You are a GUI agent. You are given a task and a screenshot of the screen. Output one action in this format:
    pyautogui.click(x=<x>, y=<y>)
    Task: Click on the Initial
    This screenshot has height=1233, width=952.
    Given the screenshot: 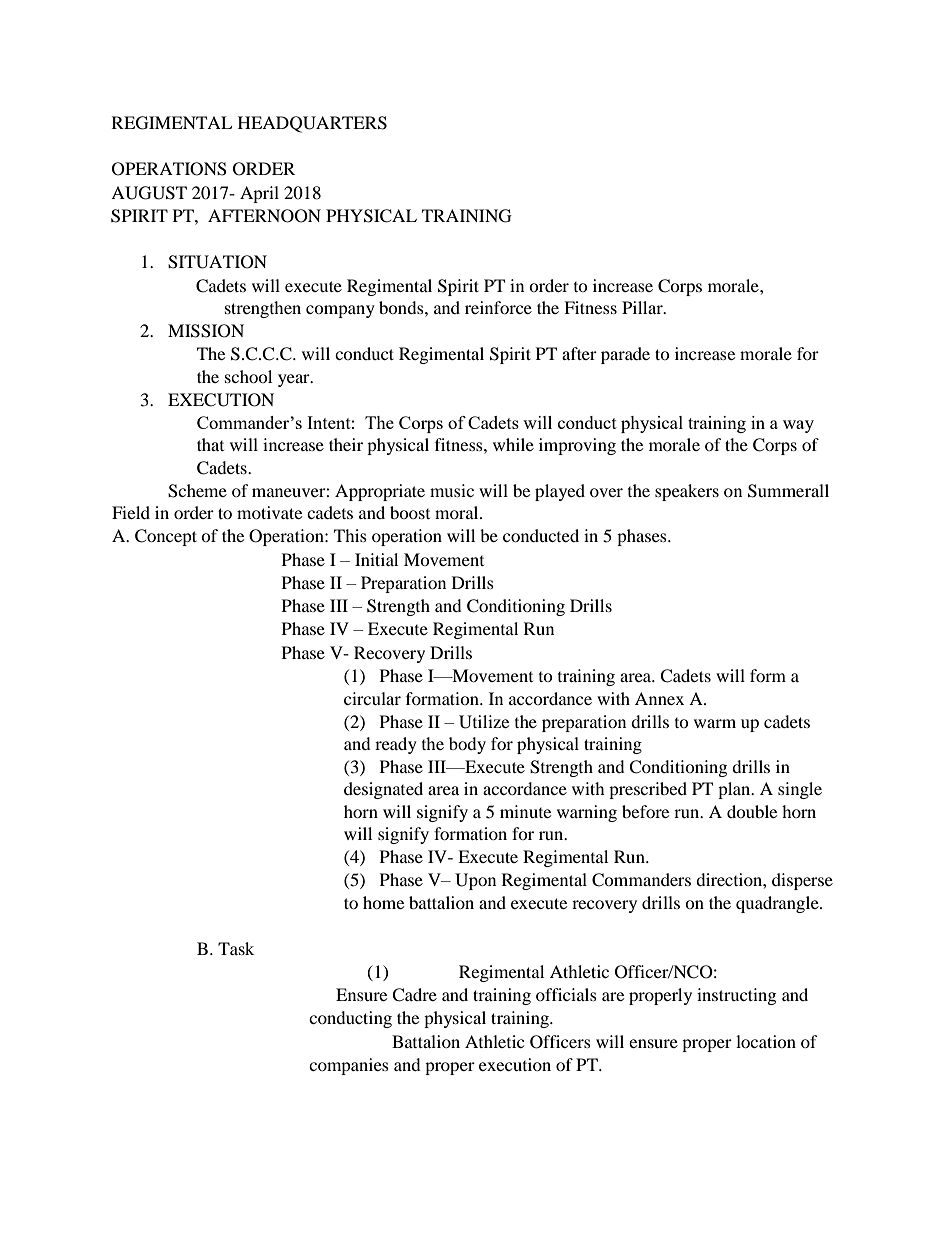 What is the action you would take?
    pyautogui.click(x=376, y=559)
